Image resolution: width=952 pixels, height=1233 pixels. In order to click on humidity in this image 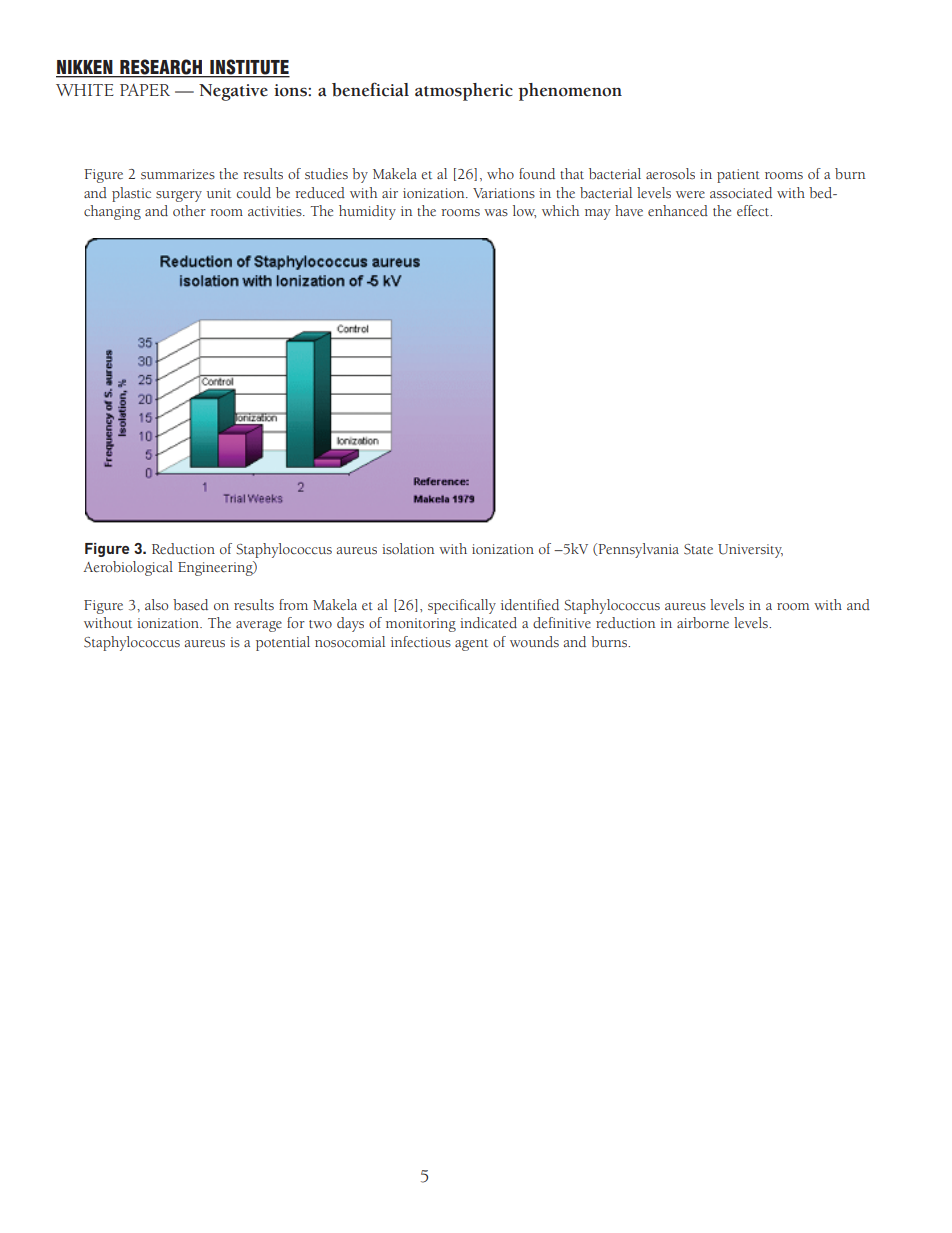, I will do `click(367, 212)`.
